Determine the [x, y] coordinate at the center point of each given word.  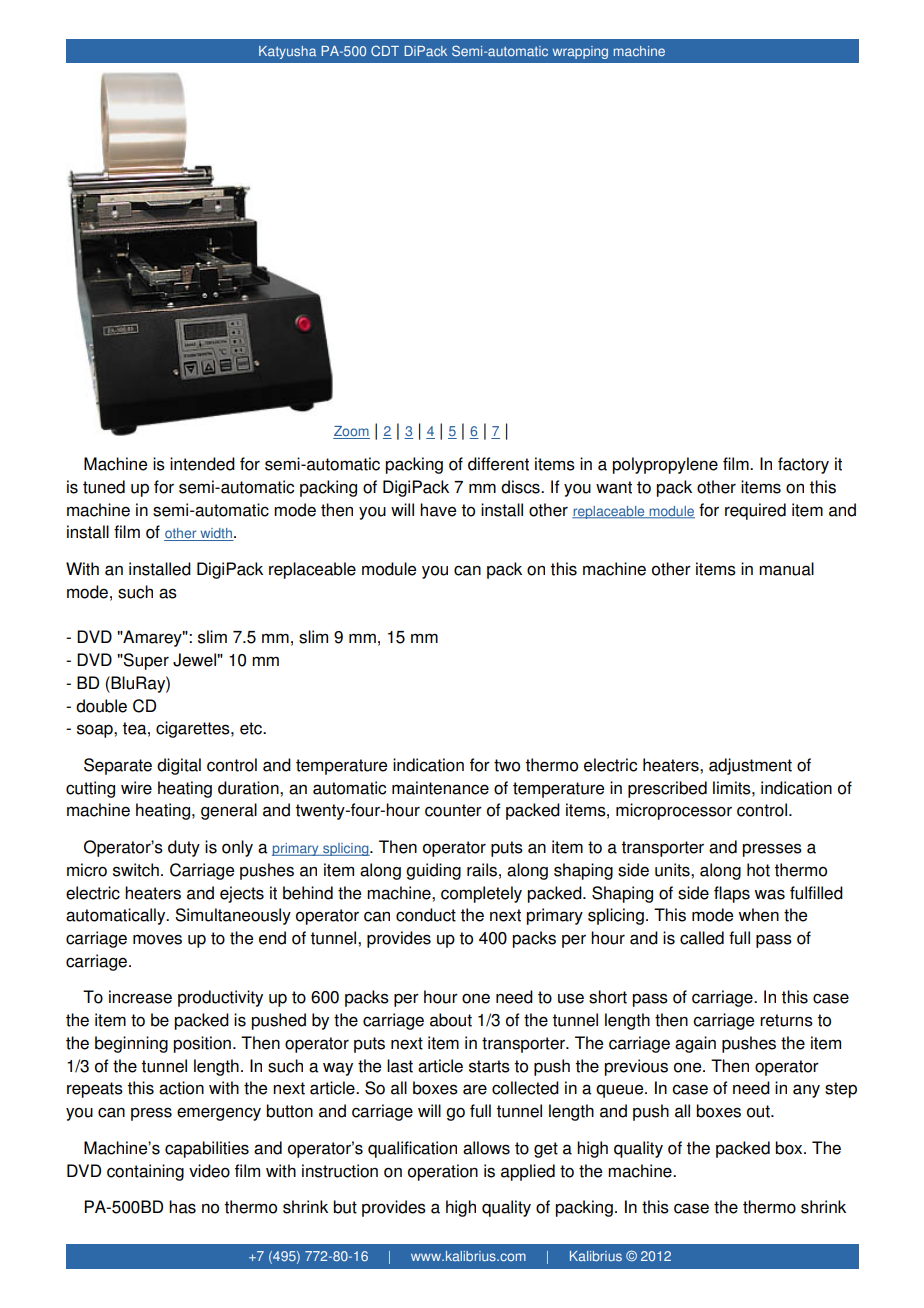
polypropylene [665, 465]
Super [145, 661]
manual [786, 569]
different [498, 464]
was [769, 894]
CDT [385, 50]
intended [202, 464]
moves [157, 939]
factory [803, 465]
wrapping [580, 52]
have [438, 510]
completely [481, 894]
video [209, 1171]
